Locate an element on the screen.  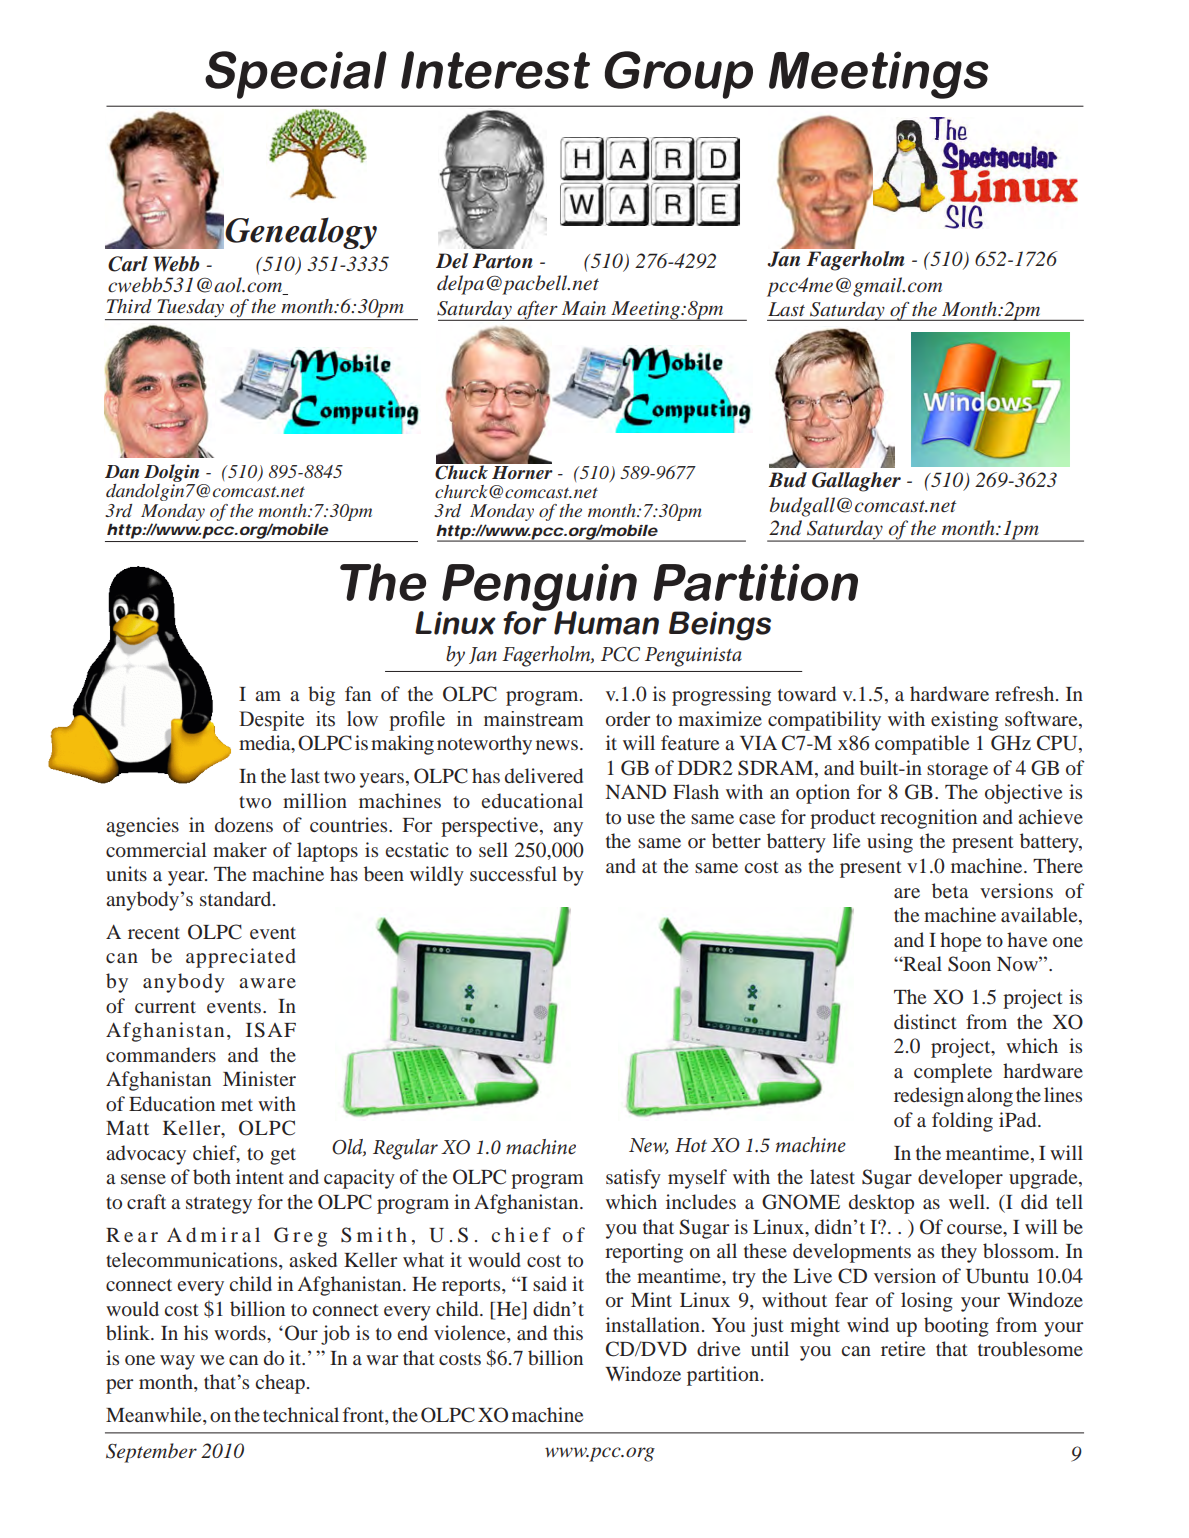
this is located at coordinates (568, 1332).
